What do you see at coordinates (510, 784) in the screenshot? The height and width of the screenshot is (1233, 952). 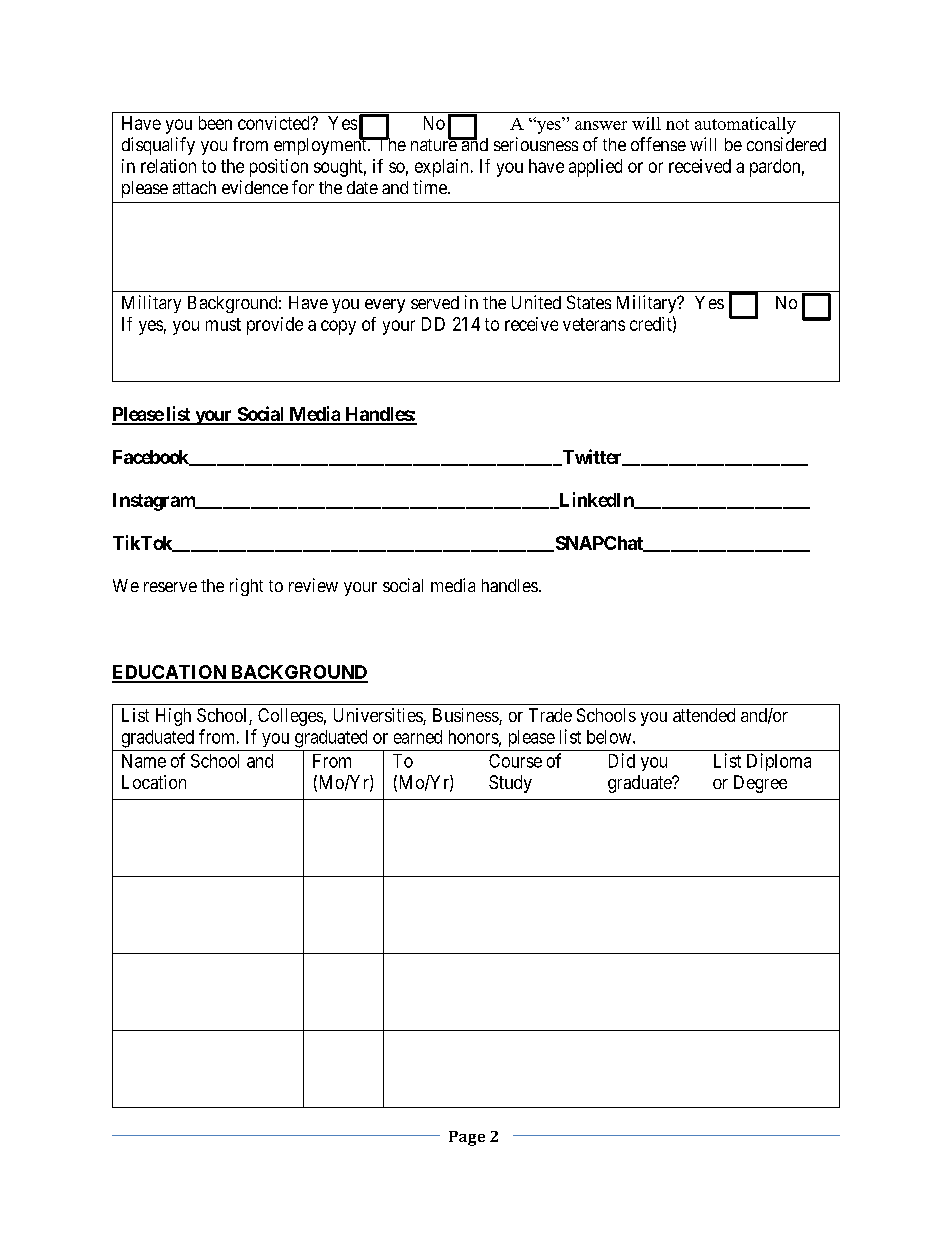 I see `Study` at bounding box center [510, 784].
